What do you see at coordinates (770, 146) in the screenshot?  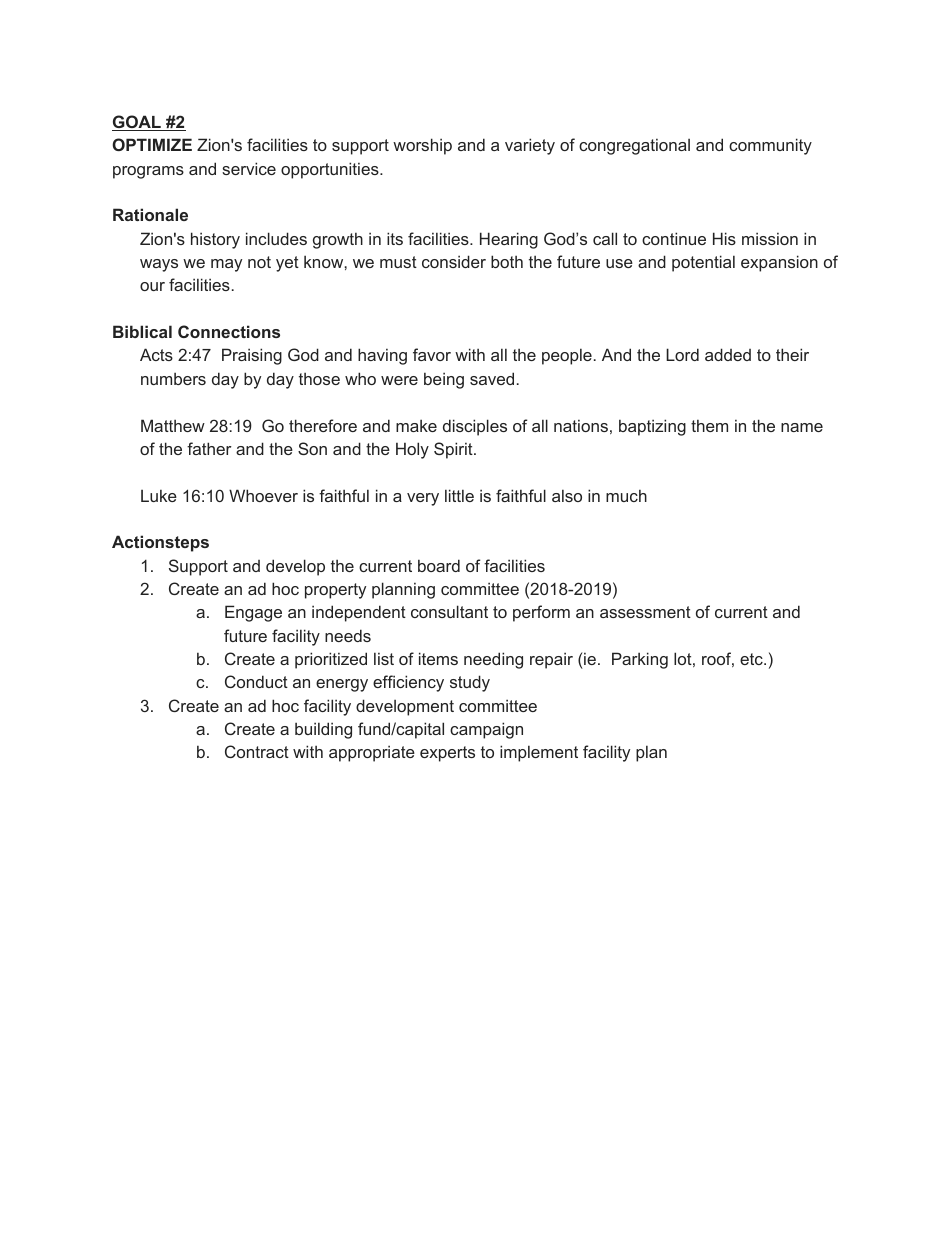 I see `community` at bounding box center [770, 146].
